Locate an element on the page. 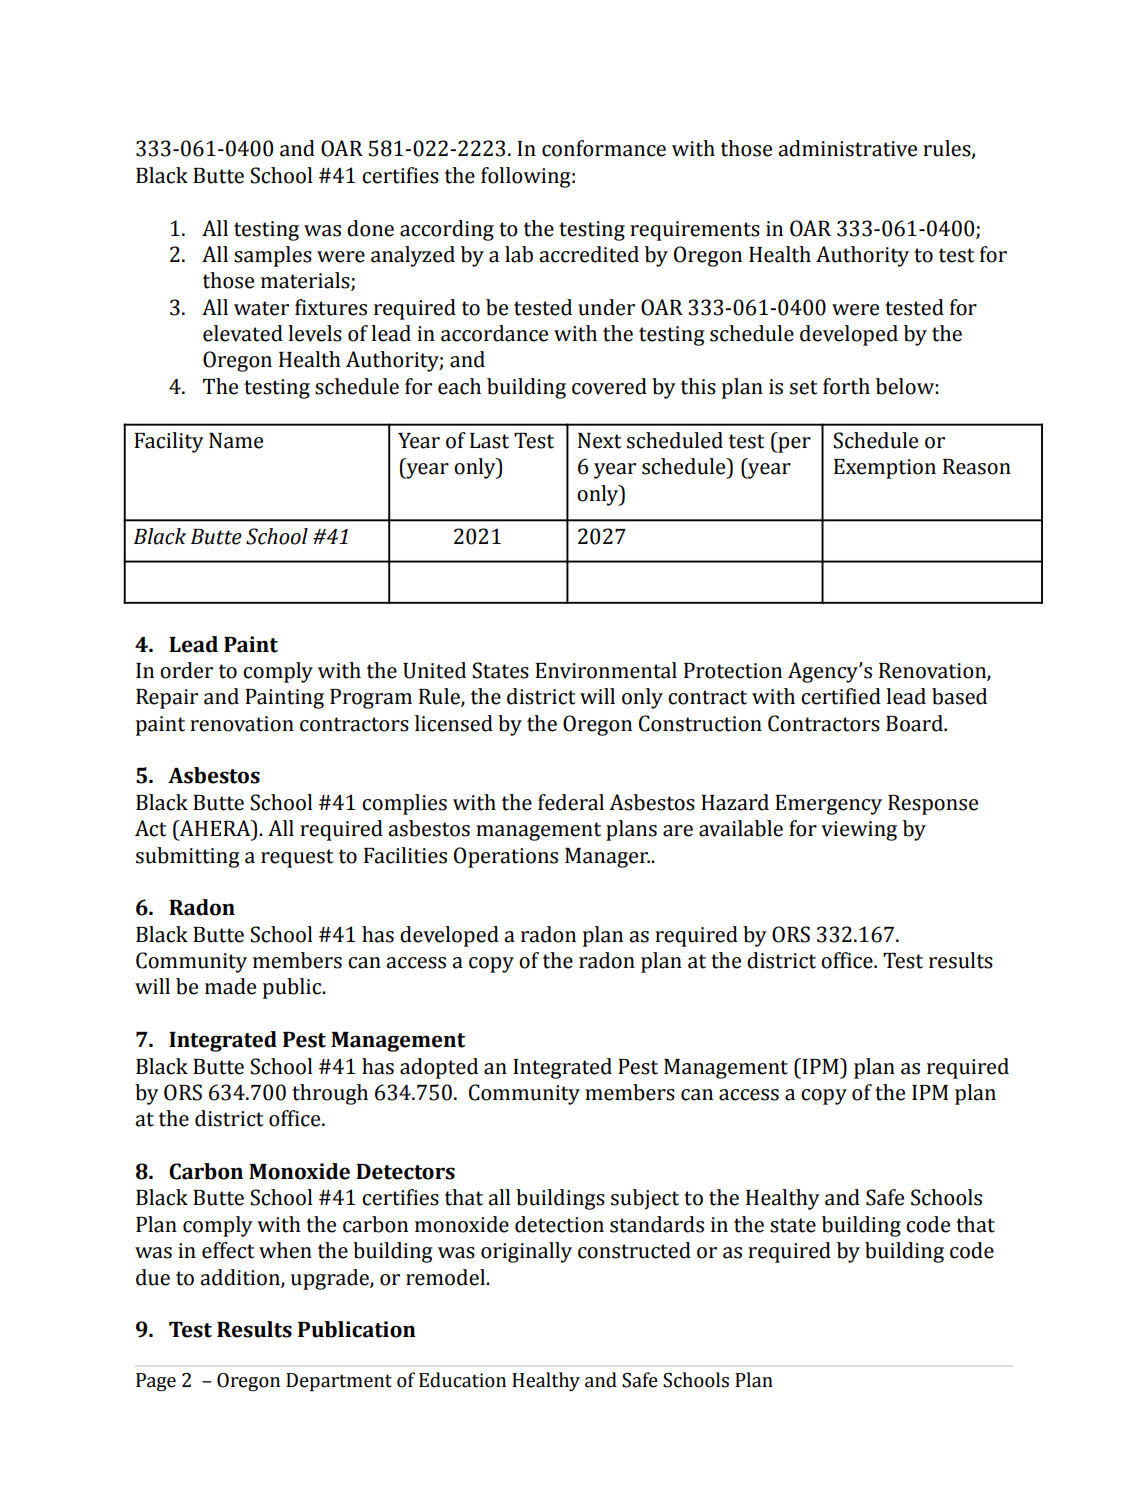  federal is located at coordinates (571, 802).
